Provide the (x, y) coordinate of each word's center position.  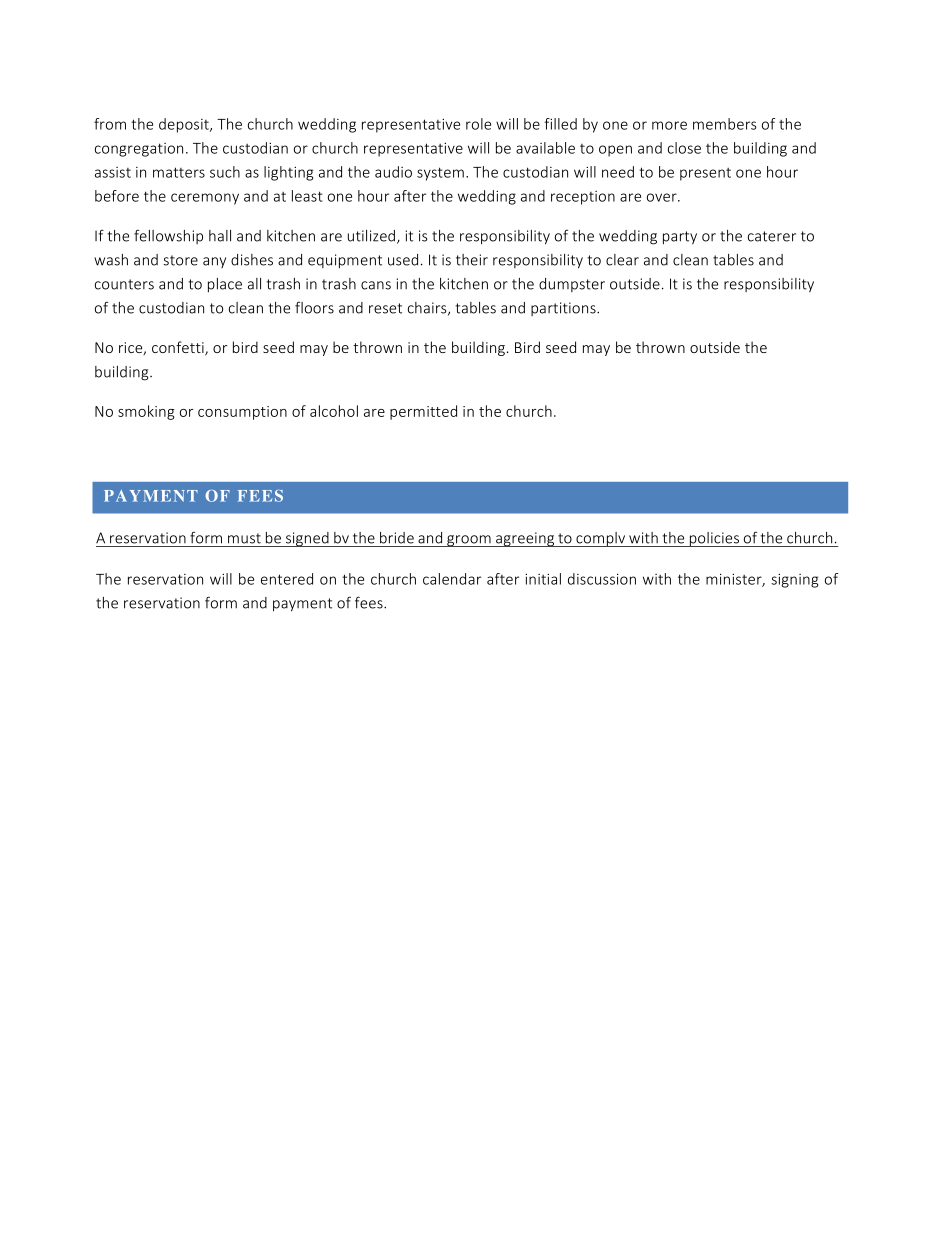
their (472, 260)
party (680, 237)
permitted (423, 412)
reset (385, 308)
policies (714, 539)
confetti (179, 348)
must (244, 538)
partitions (564, 309)
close (684, 148)
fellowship (168, 237)
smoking (146, 412)
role (478, 124)
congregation (139, 150)
